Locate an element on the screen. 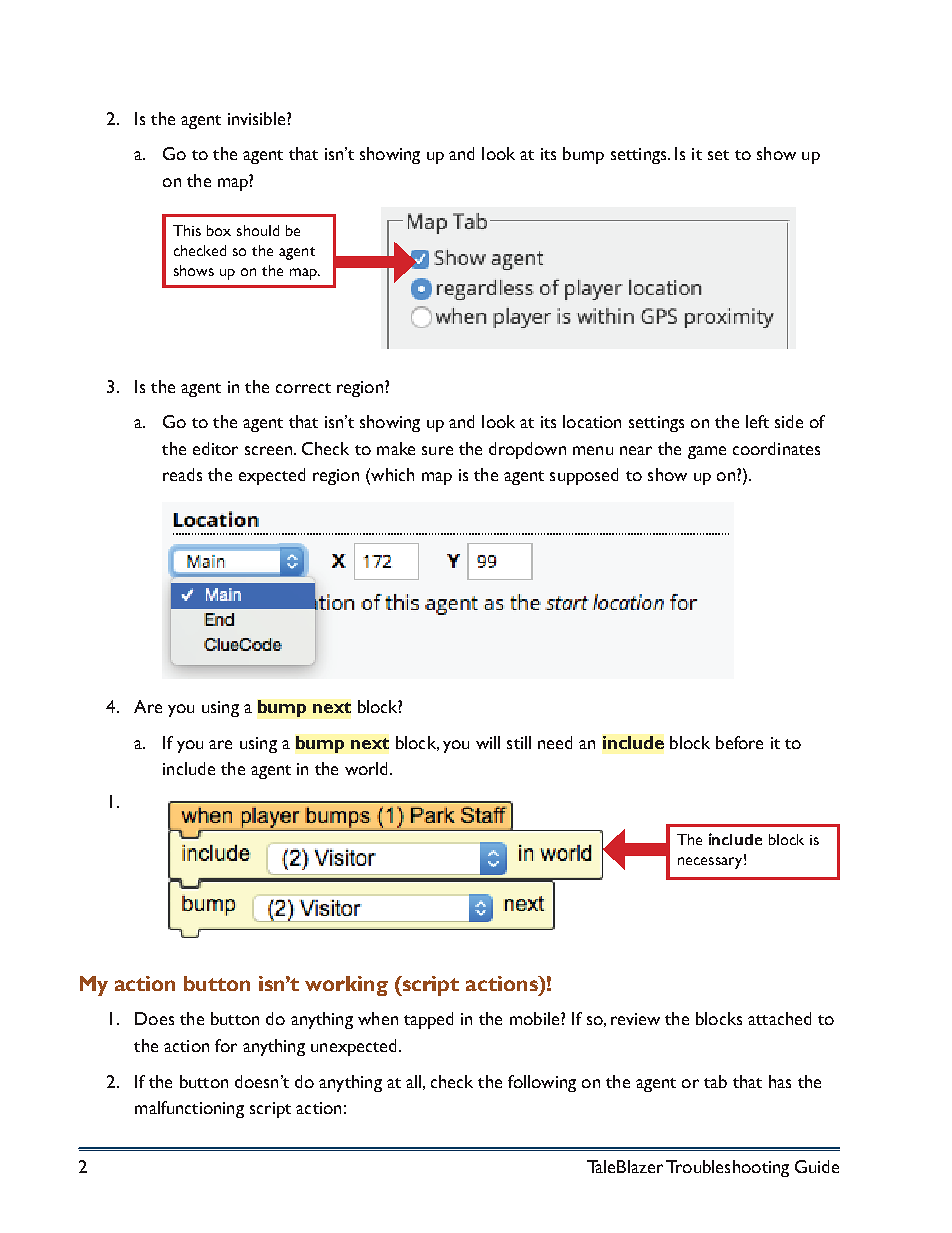 The width and height of the screenshot is (952, 1233). malfunctioning is located at coordinates (189, 1109).
